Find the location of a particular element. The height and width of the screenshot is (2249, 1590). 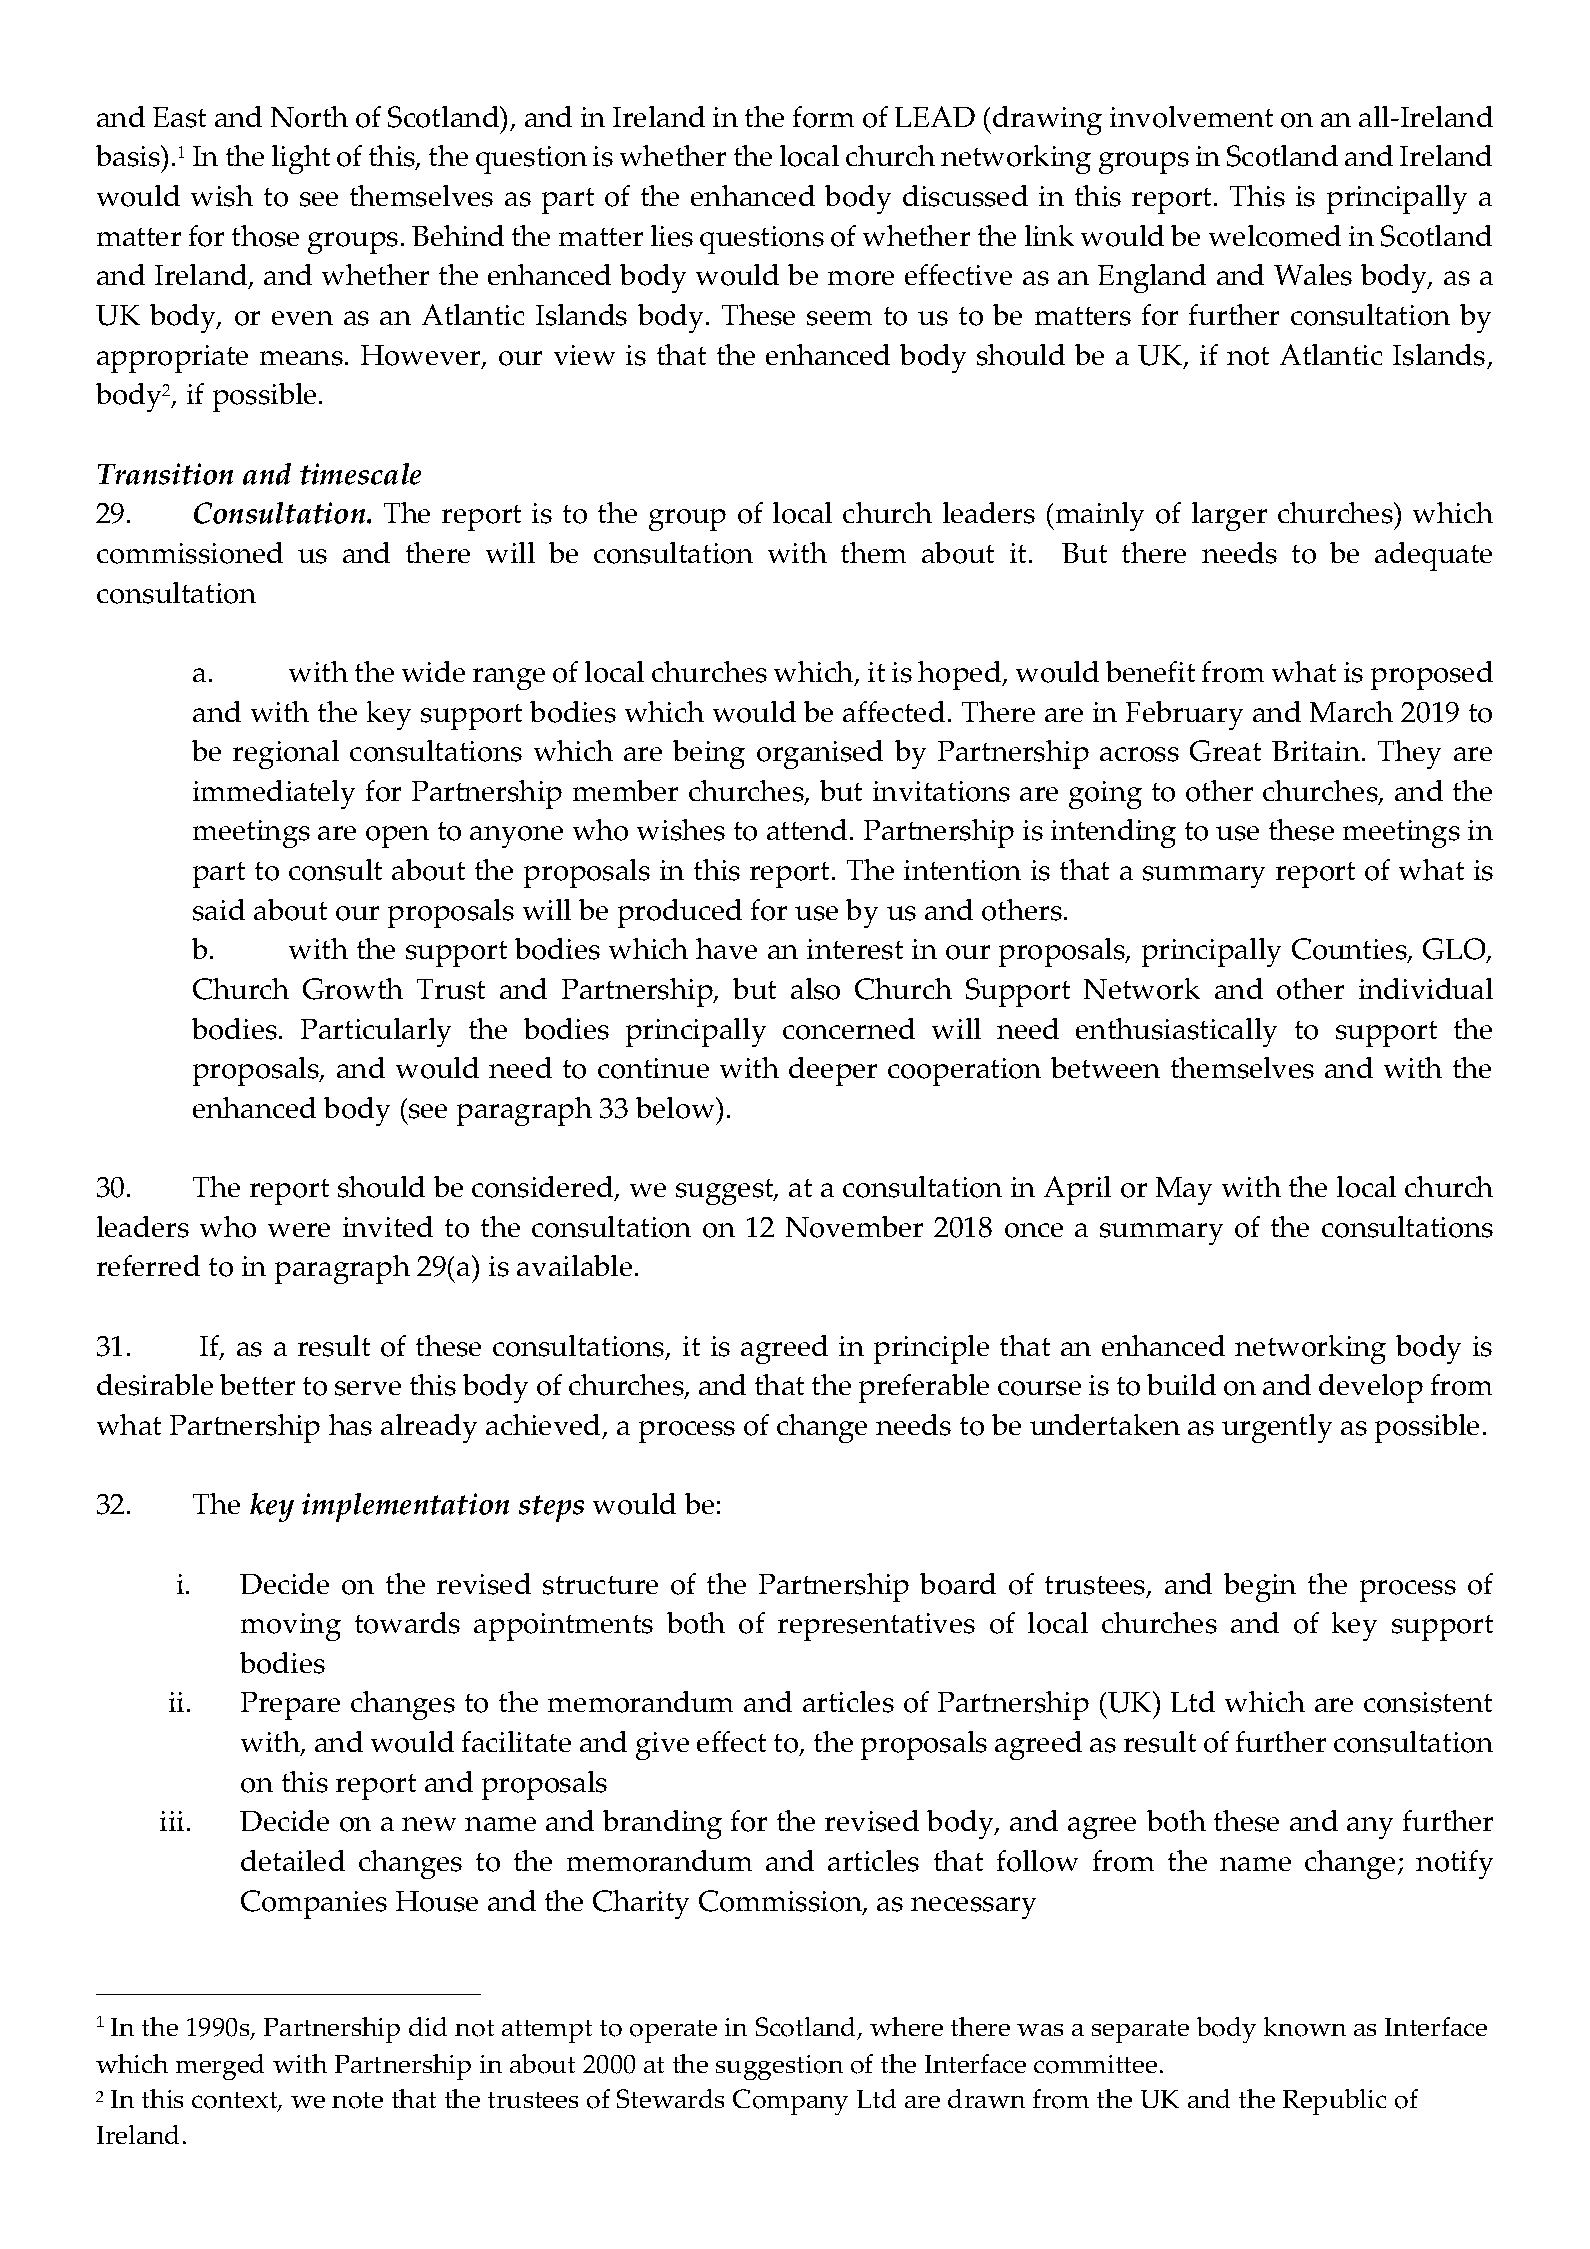

merged is located at coordinates (220, 2067).
